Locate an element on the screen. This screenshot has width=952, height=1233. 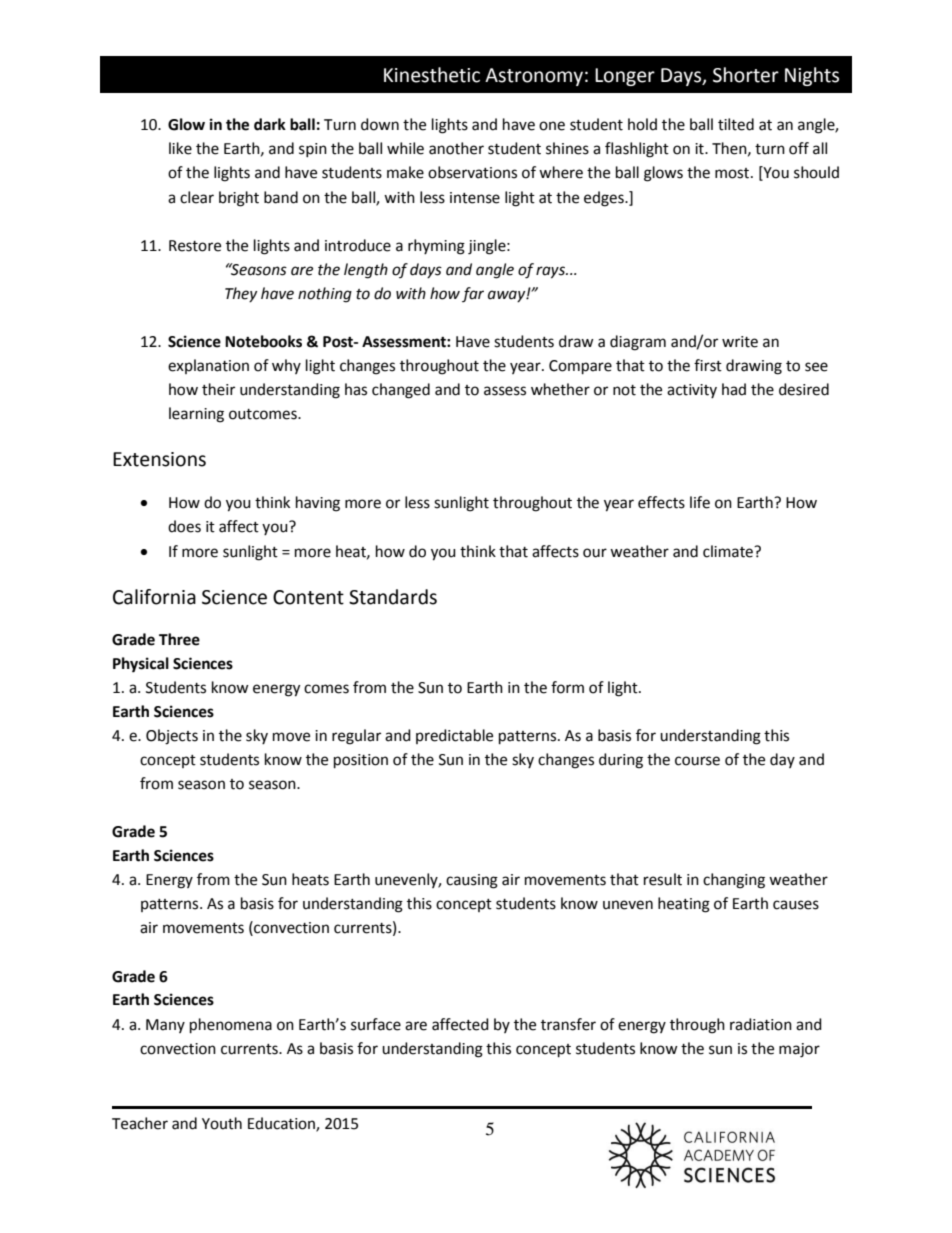
tilted is located at coordinates (736, 124).
